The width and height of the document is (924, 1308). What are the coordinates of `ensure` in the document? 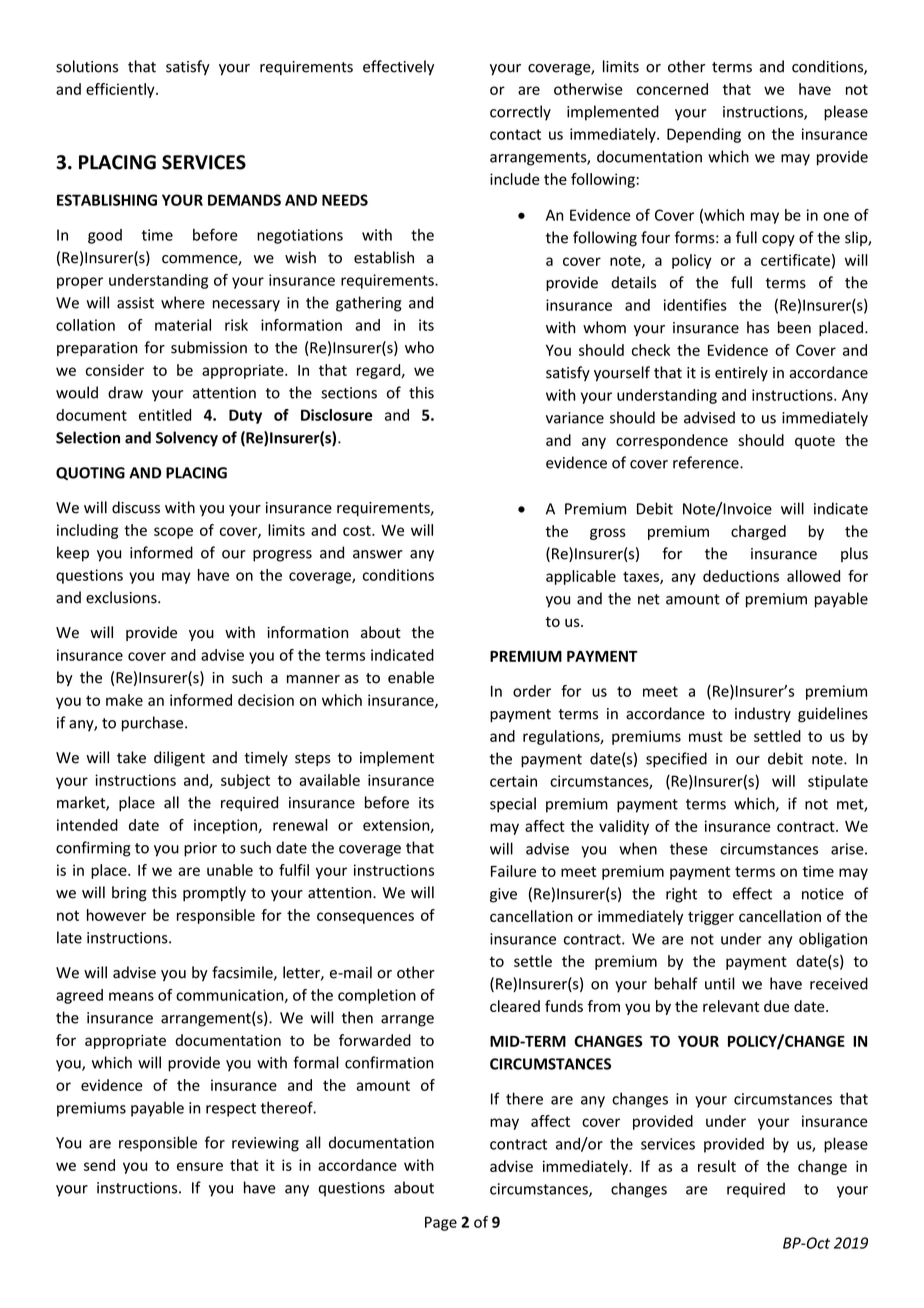 It's located at (200, 1166).
